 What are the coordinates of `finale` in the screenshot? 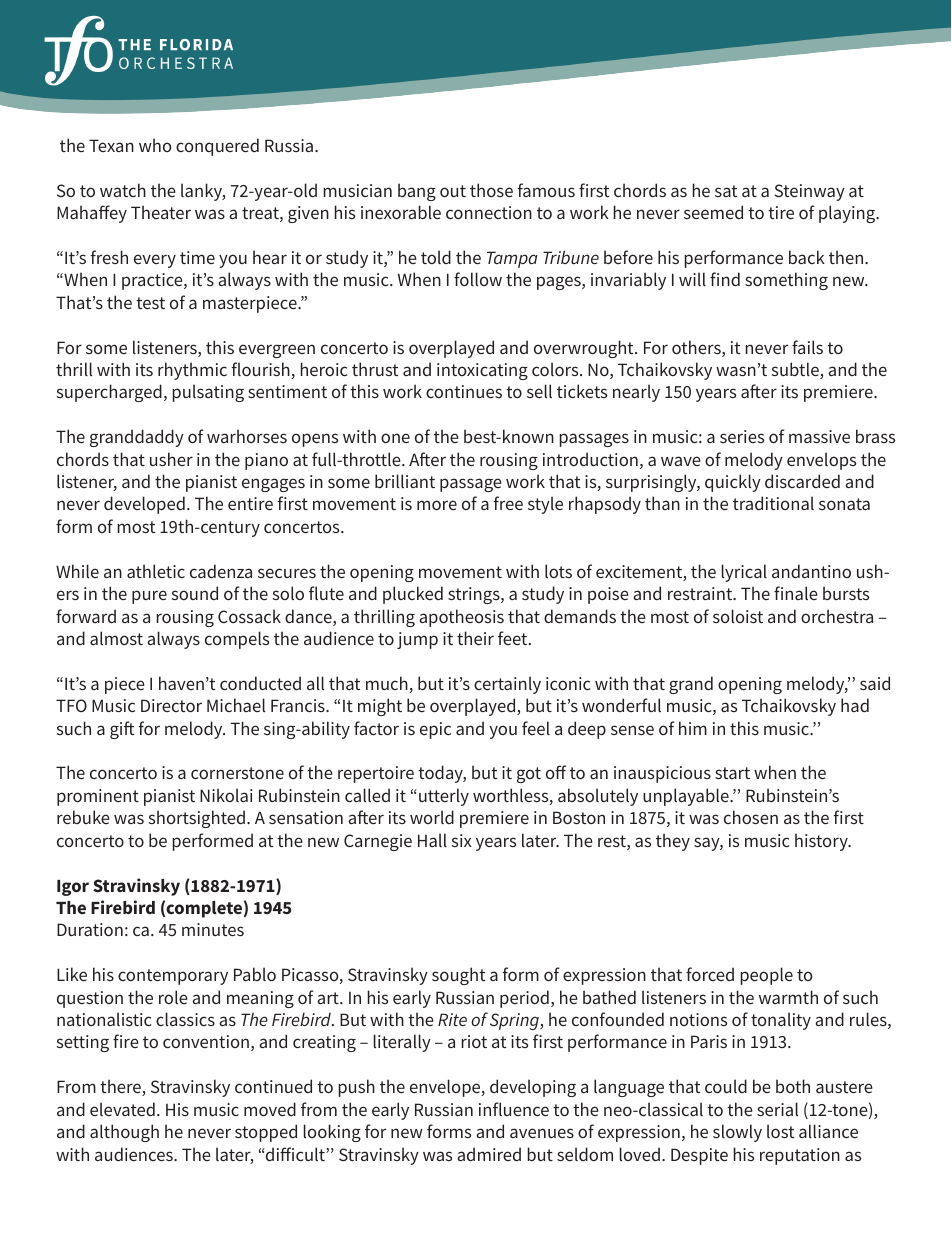 It's located at (796, 593).
